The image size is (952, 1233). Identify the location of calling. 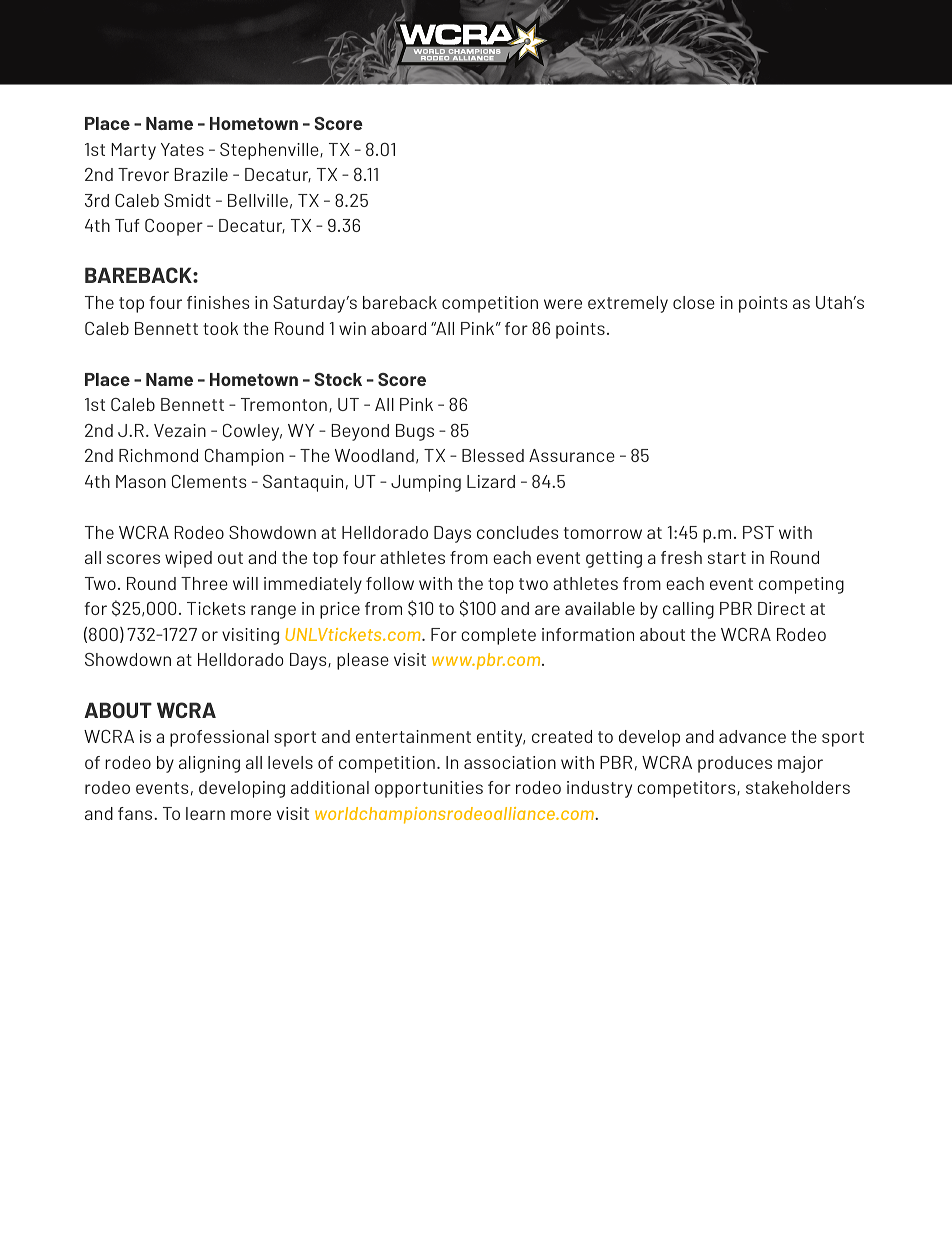
(688, 610).
